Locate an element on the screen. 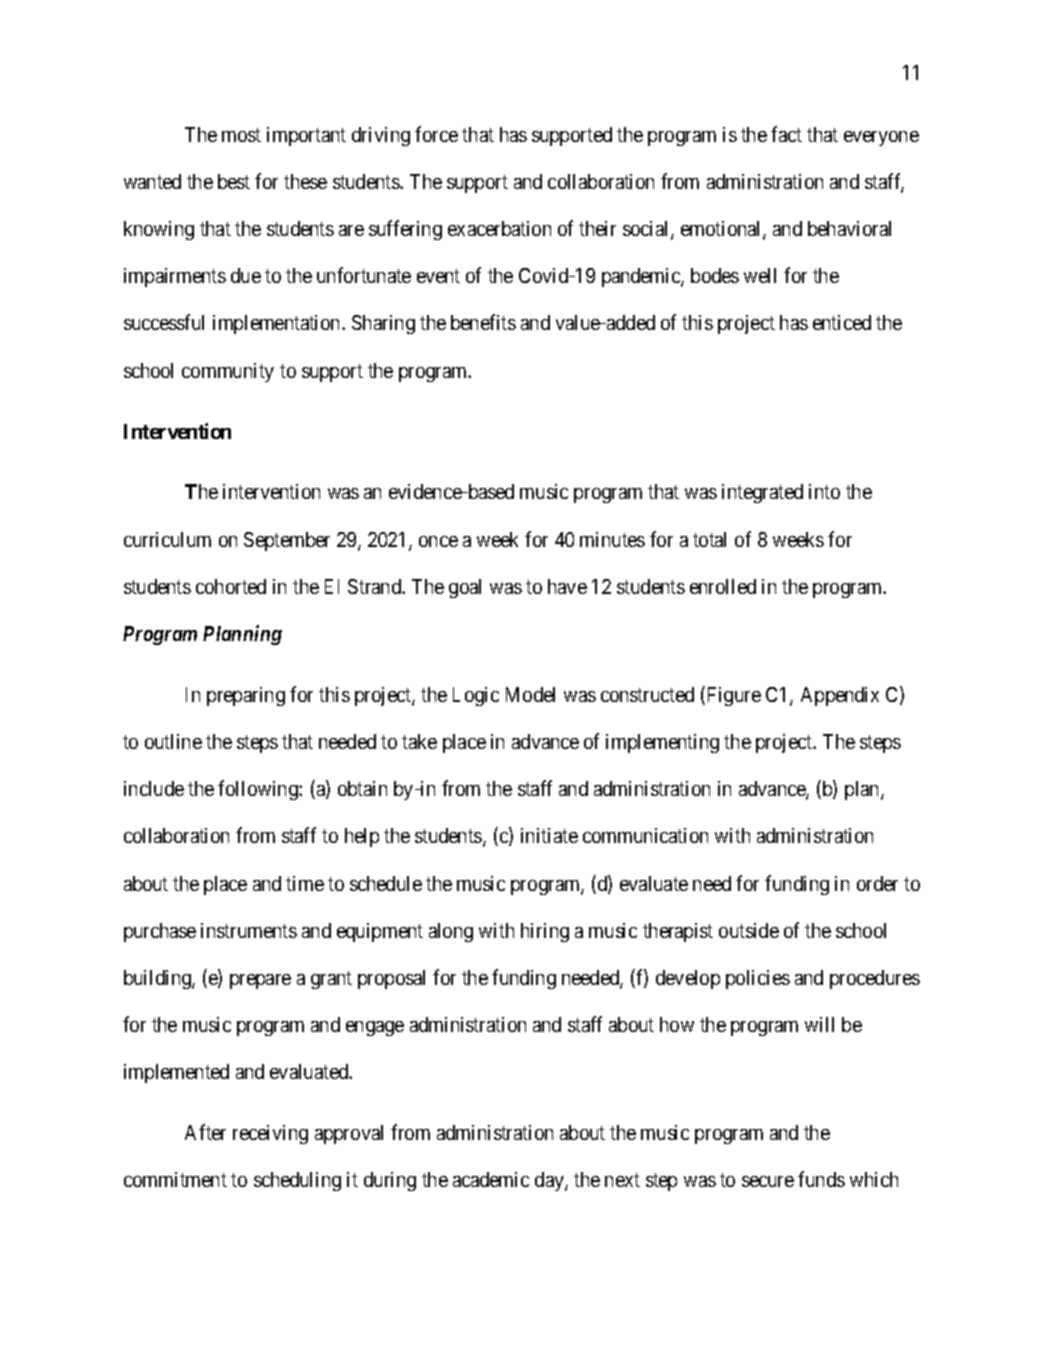 The image size is (1046, 1354). benefits is located at coordinates (483, 322).
